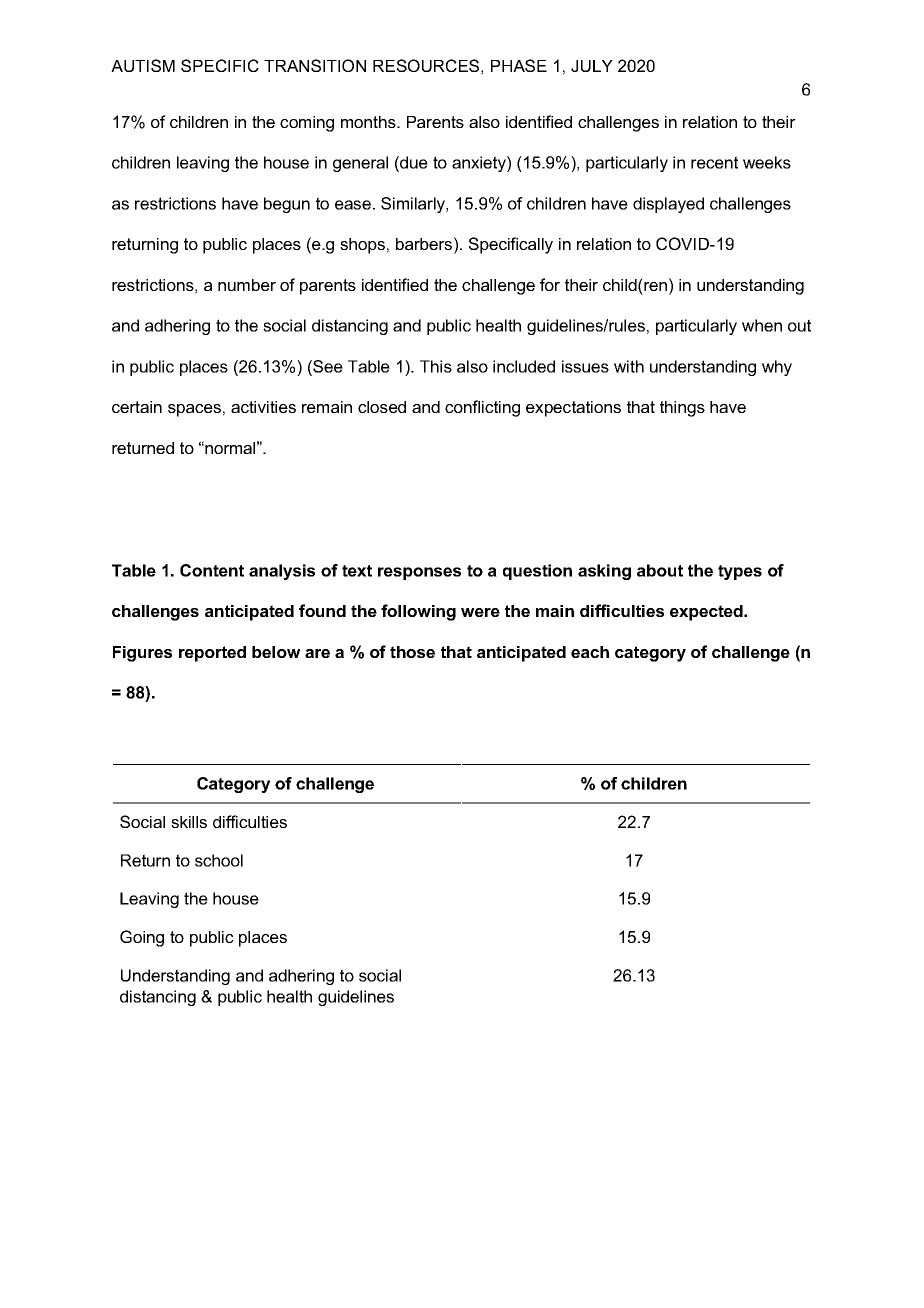 The height and width of the screenshot is (1308, 924). What do you see at coordinates (762, 325) in the screenshot?
I see `when` at bounding box center [762, 325].
